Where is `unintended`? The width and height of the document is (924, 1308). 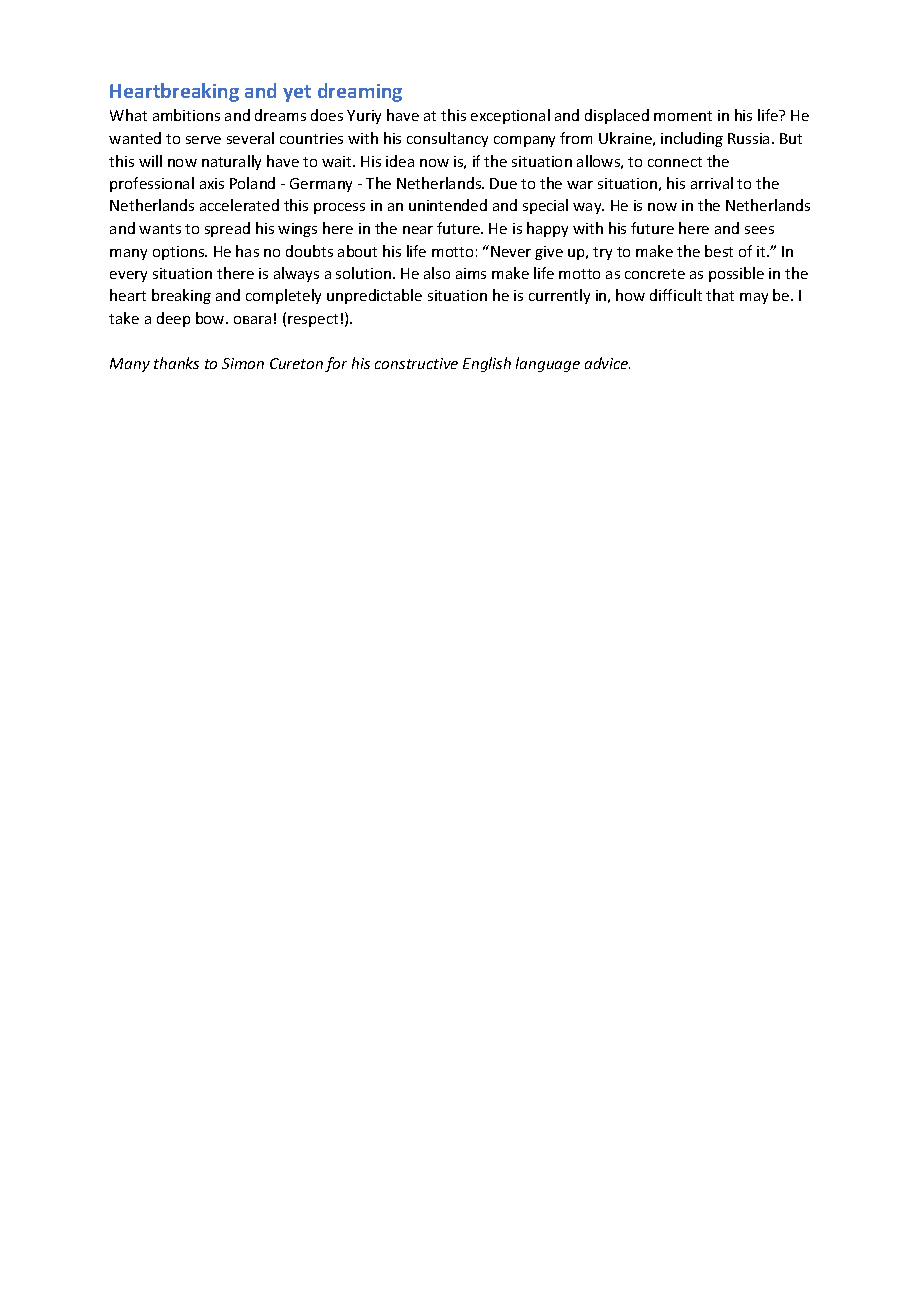
unintended is located at coordinates (448, 205).
